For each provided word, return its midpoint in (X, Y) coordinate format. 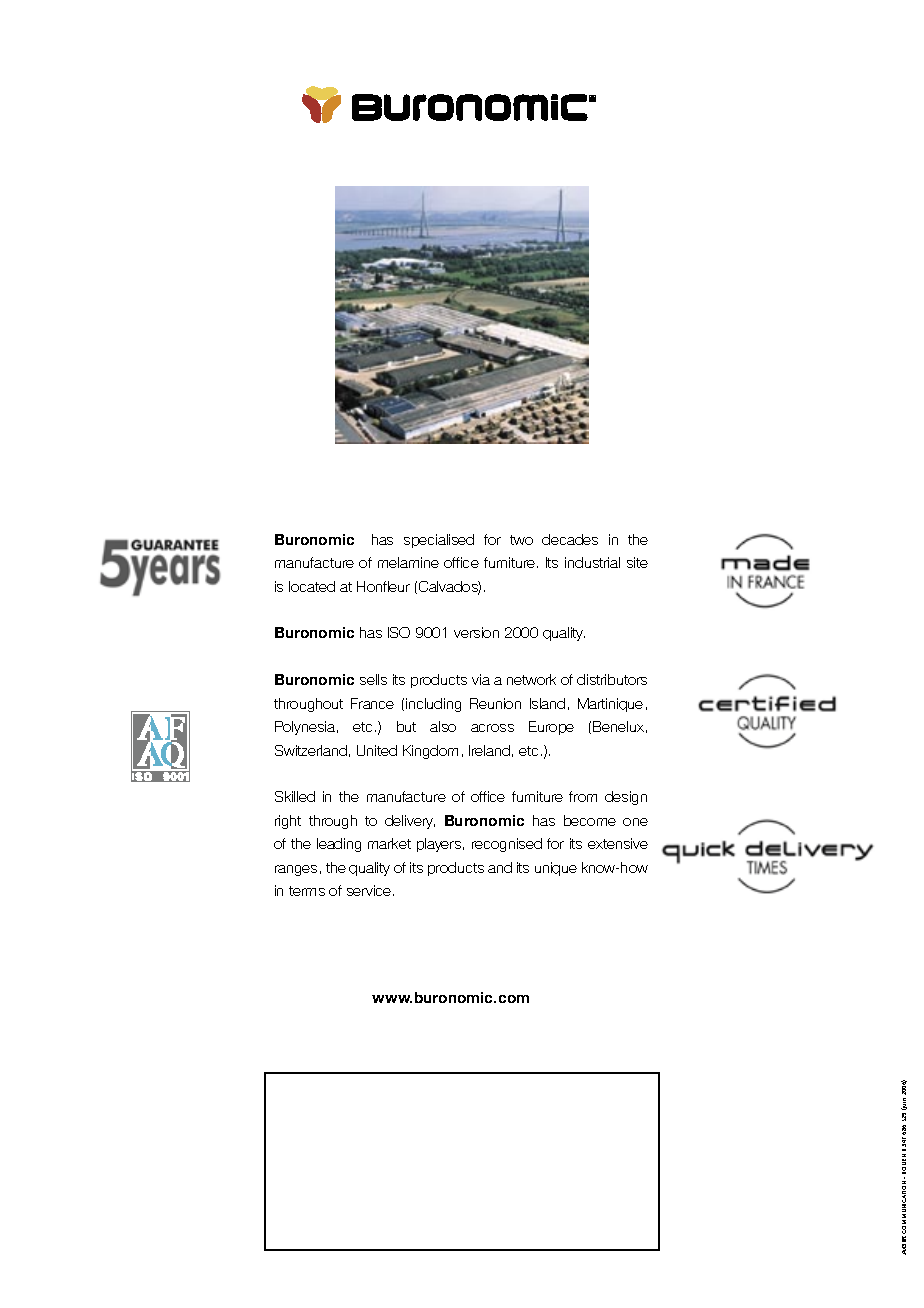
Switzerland (311, 750)
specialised (439, 541)
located (312, 586)
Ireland (489, 750)
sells (373, 679)
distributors (612, 679)
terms (307, 891)
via (481, 679)
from (583, 796)
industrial (592, 562)
